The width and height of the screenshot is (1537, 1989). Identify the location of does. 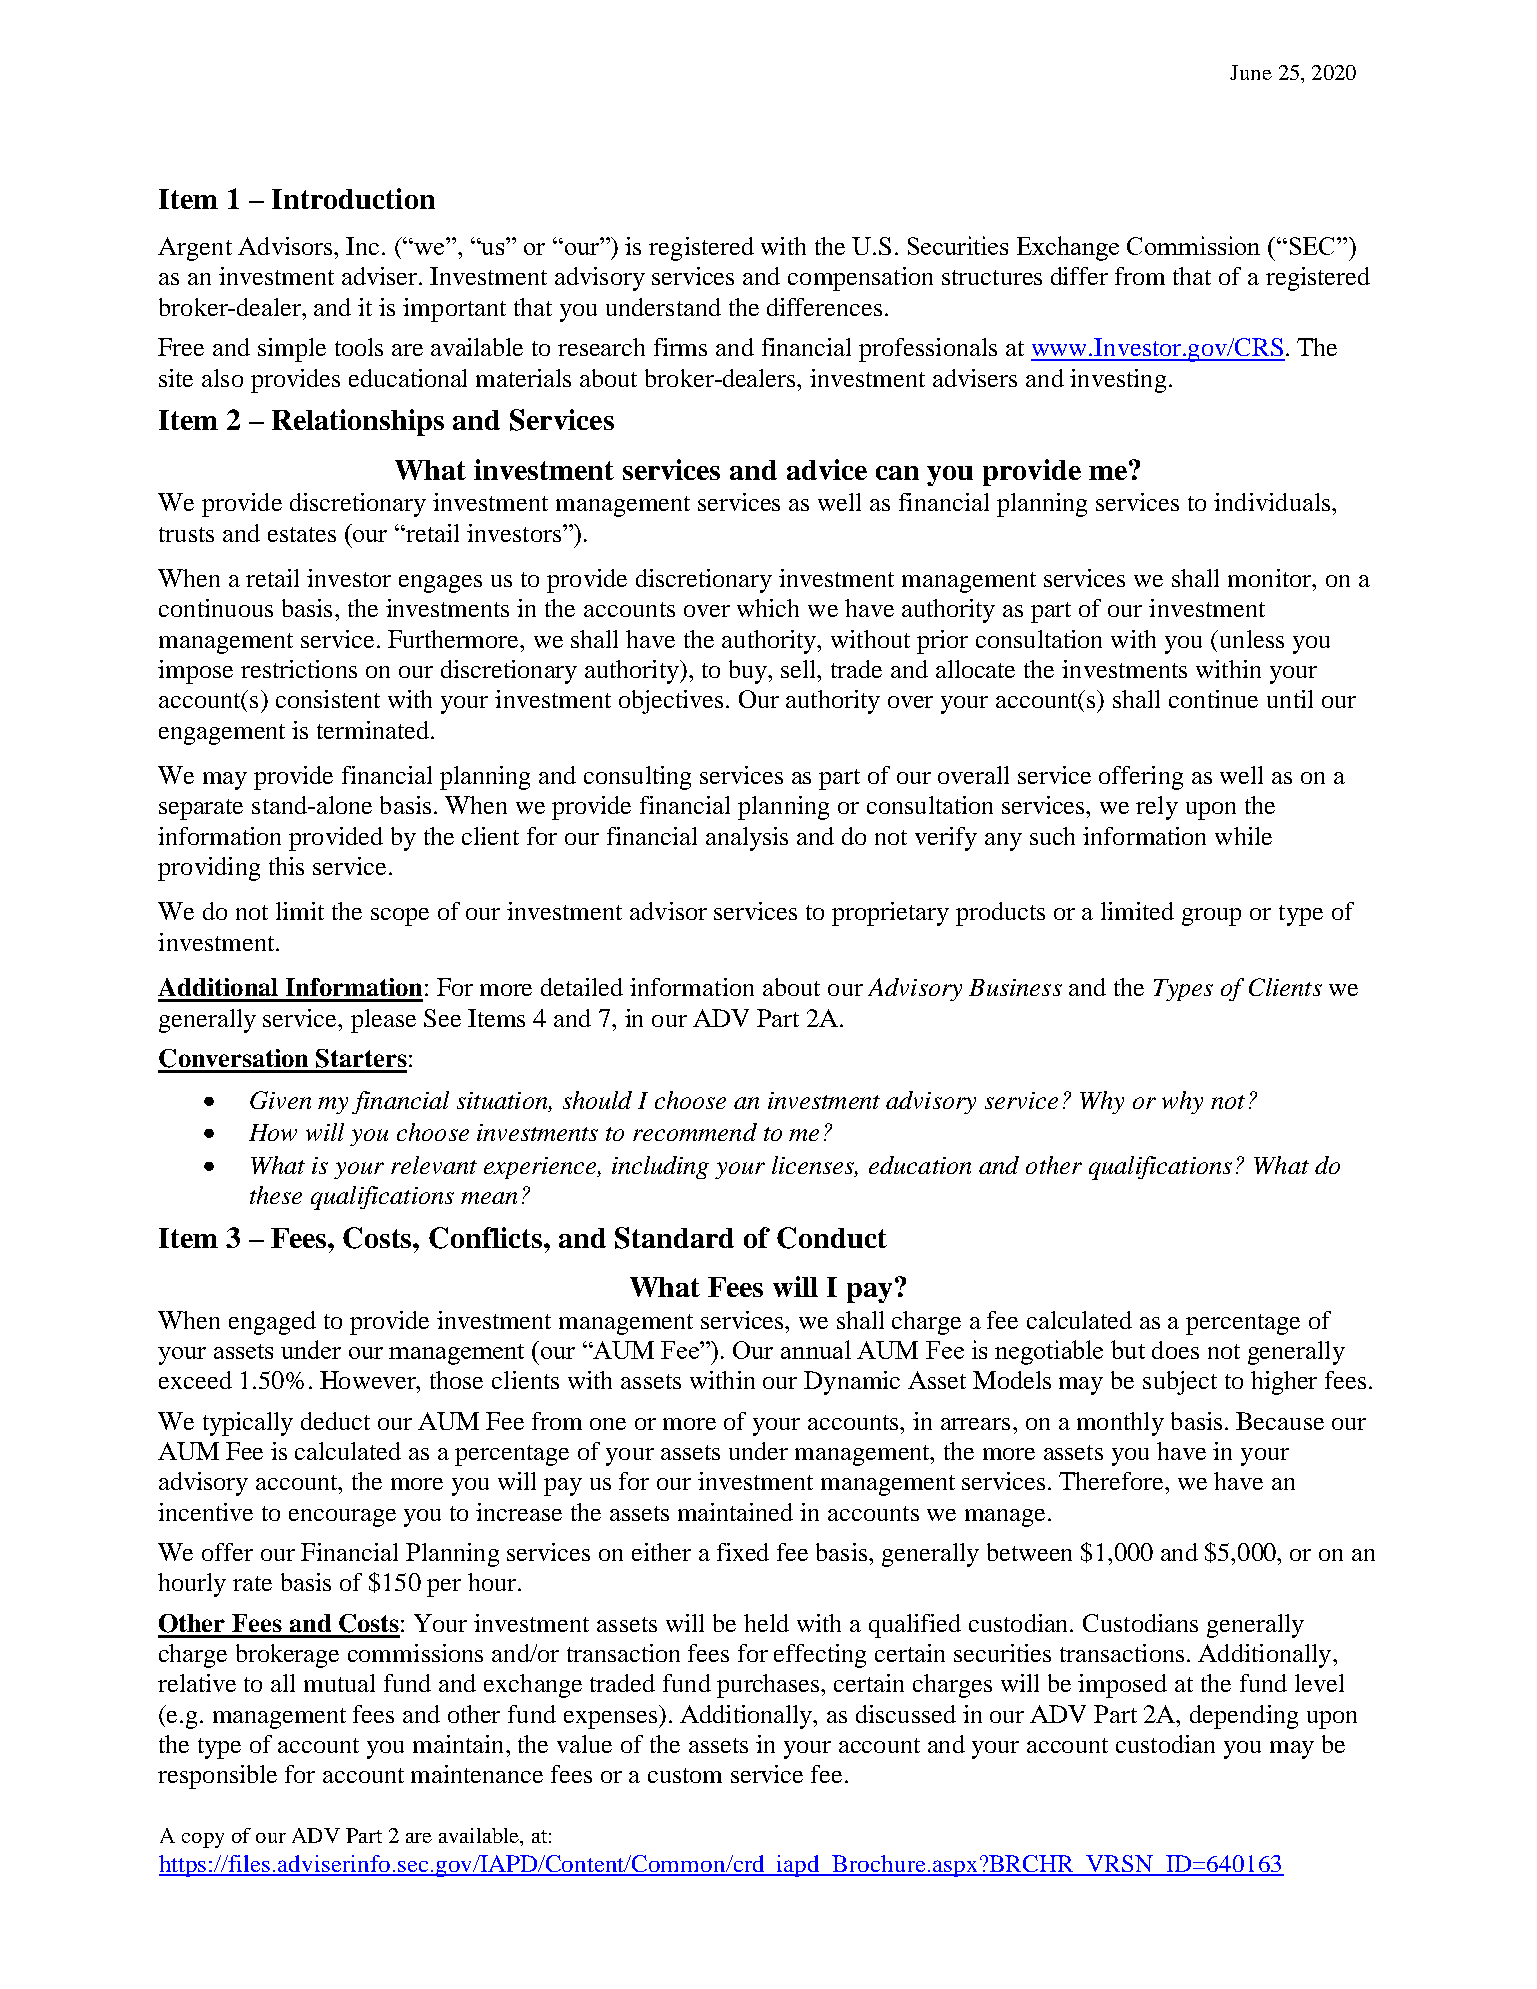
(1175, 1350).
